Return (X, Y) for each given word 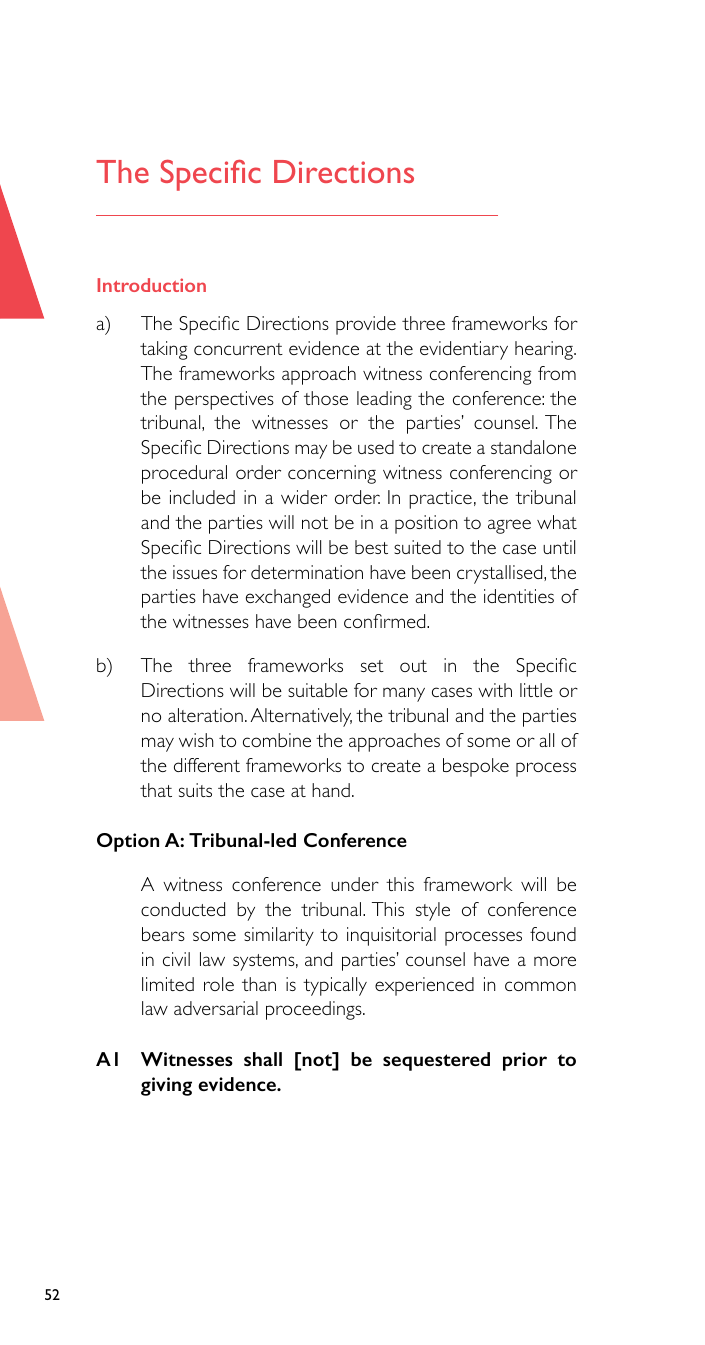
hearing (545, 350)
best (371, 547)
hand (331, 790)
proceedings (315, 1010)
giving (166, 1086)
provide (366, 325)
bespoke (476, 767)
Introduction (151, 285)
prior (525, 1061)
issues (195, 572)
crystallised (501, 574)
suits (195, 790)
